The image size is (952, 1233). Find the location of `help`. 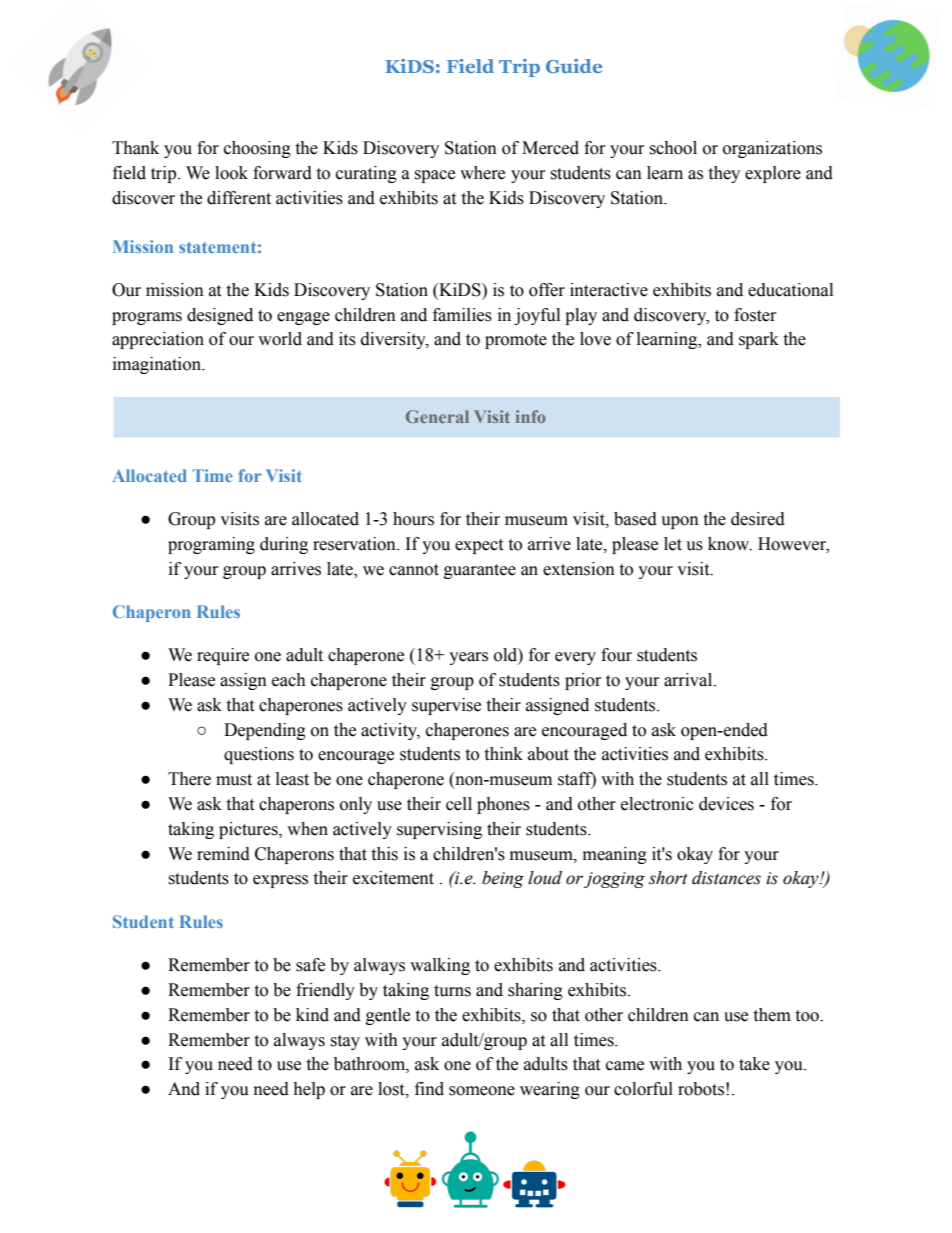

help is located at coordinates (309, 1090).
